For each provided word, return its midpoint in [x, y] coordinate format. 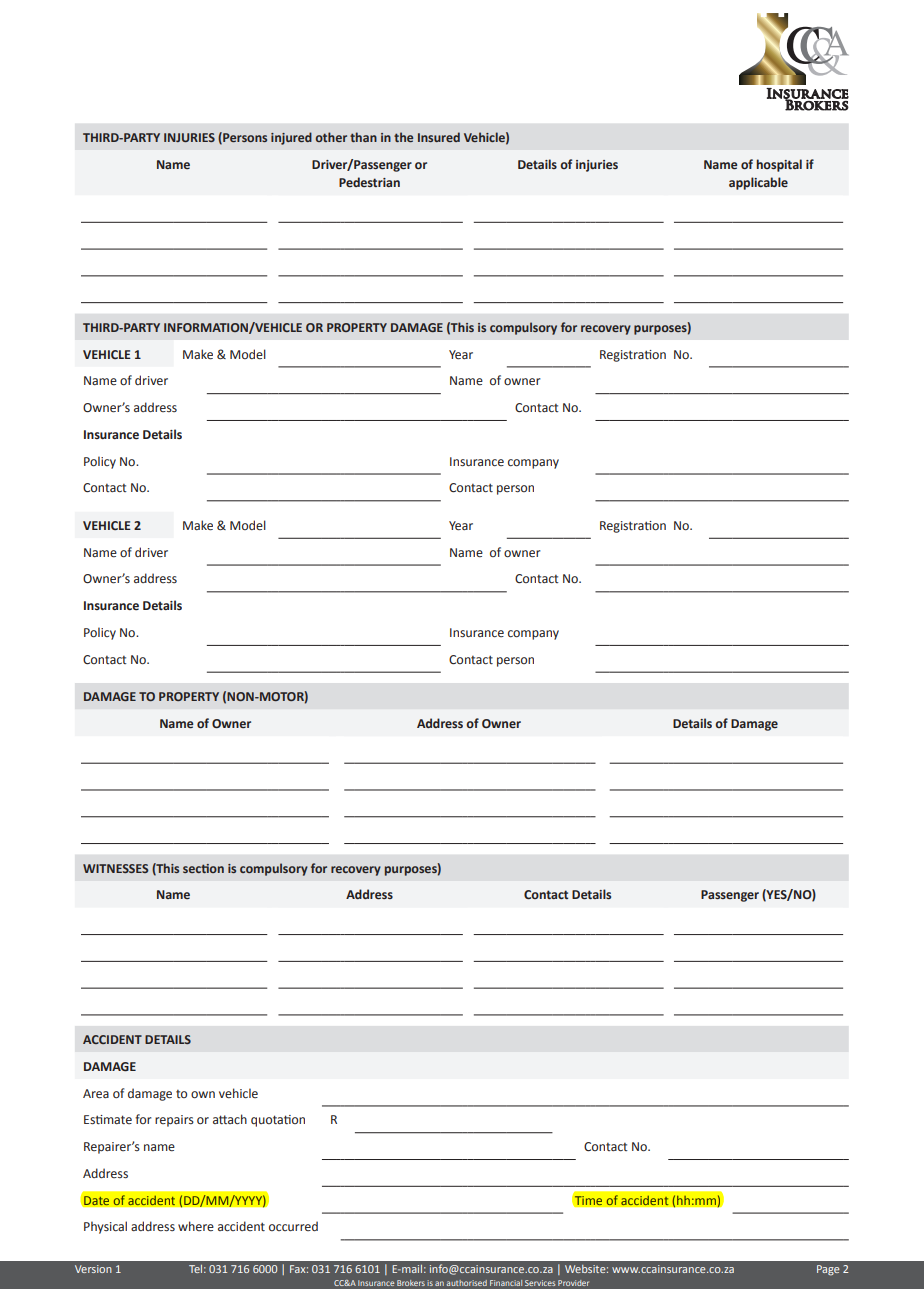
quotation [278, 1121]
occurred [293, 1226]
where [196, 1226]
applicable [758, 183]
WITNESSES [115, 868]
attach [230, 1119]
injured [291, 138]
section [203, 868]
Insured [439, 137]
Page [828, 1270]
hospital [779, 165]
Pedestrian [369, 182]
